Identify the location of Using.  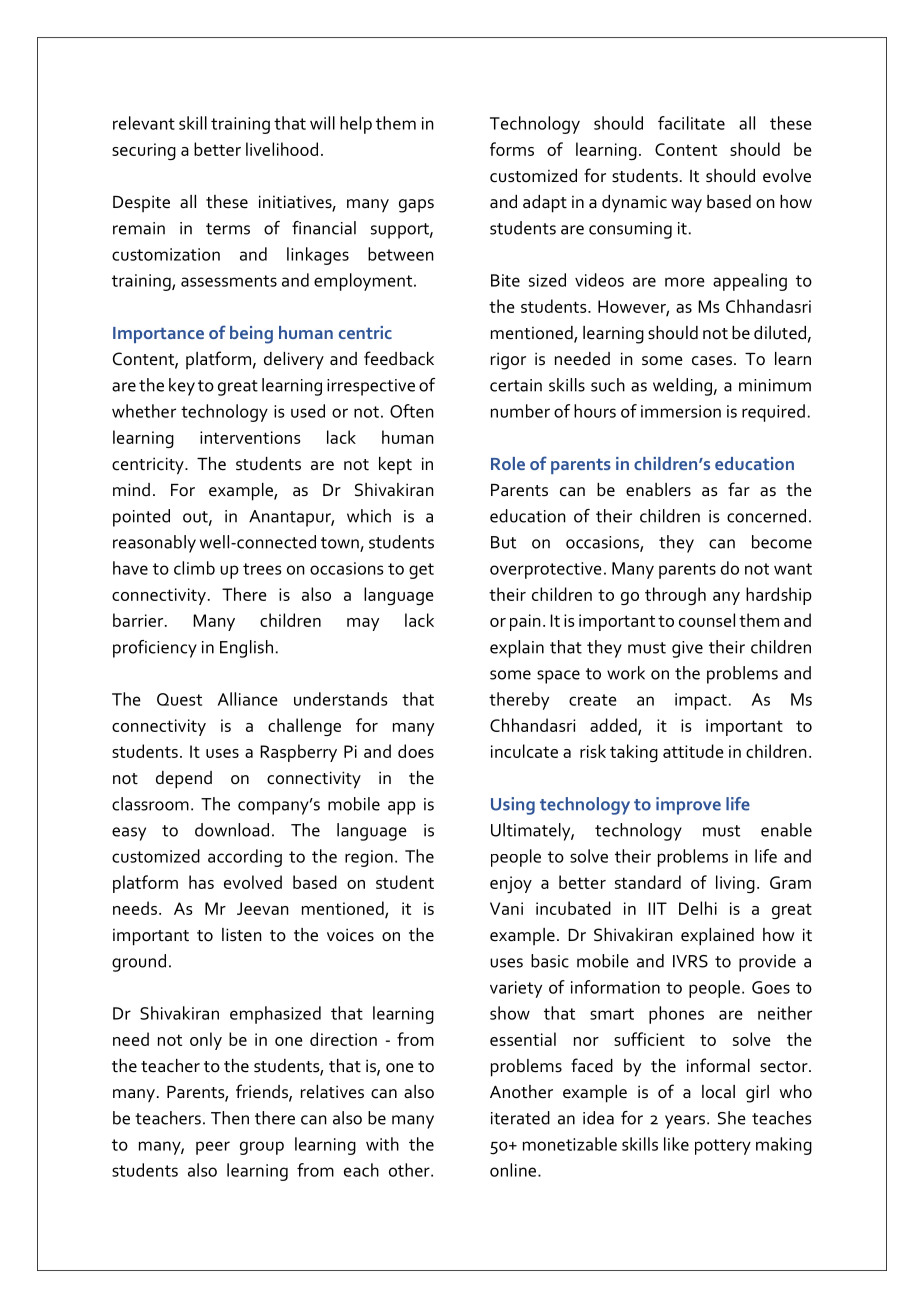
(513, 806).
